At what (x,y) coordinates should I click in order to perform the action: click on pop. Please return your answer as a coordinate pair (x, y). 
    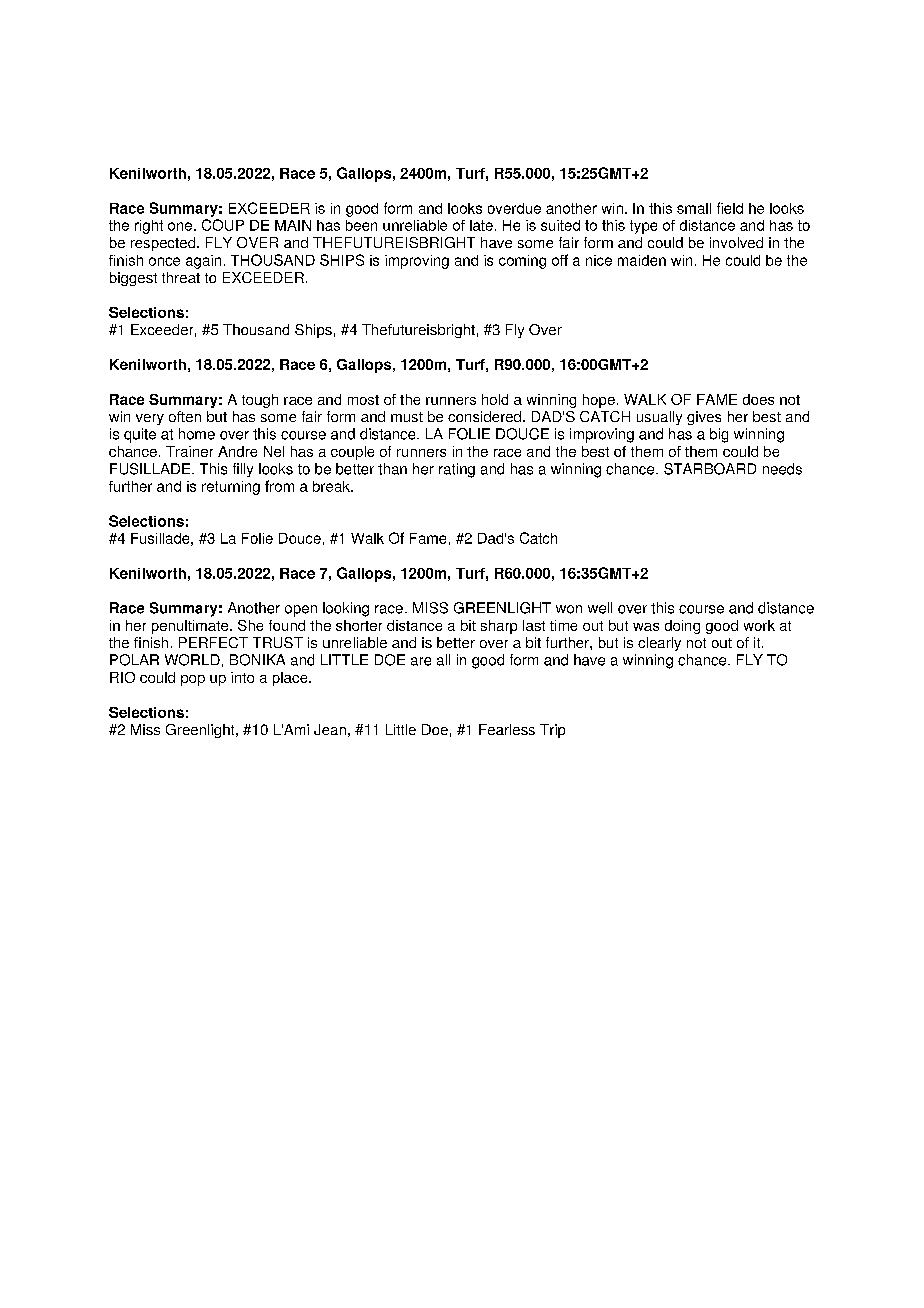
    Looking at the image, I should click on (193, 680).
